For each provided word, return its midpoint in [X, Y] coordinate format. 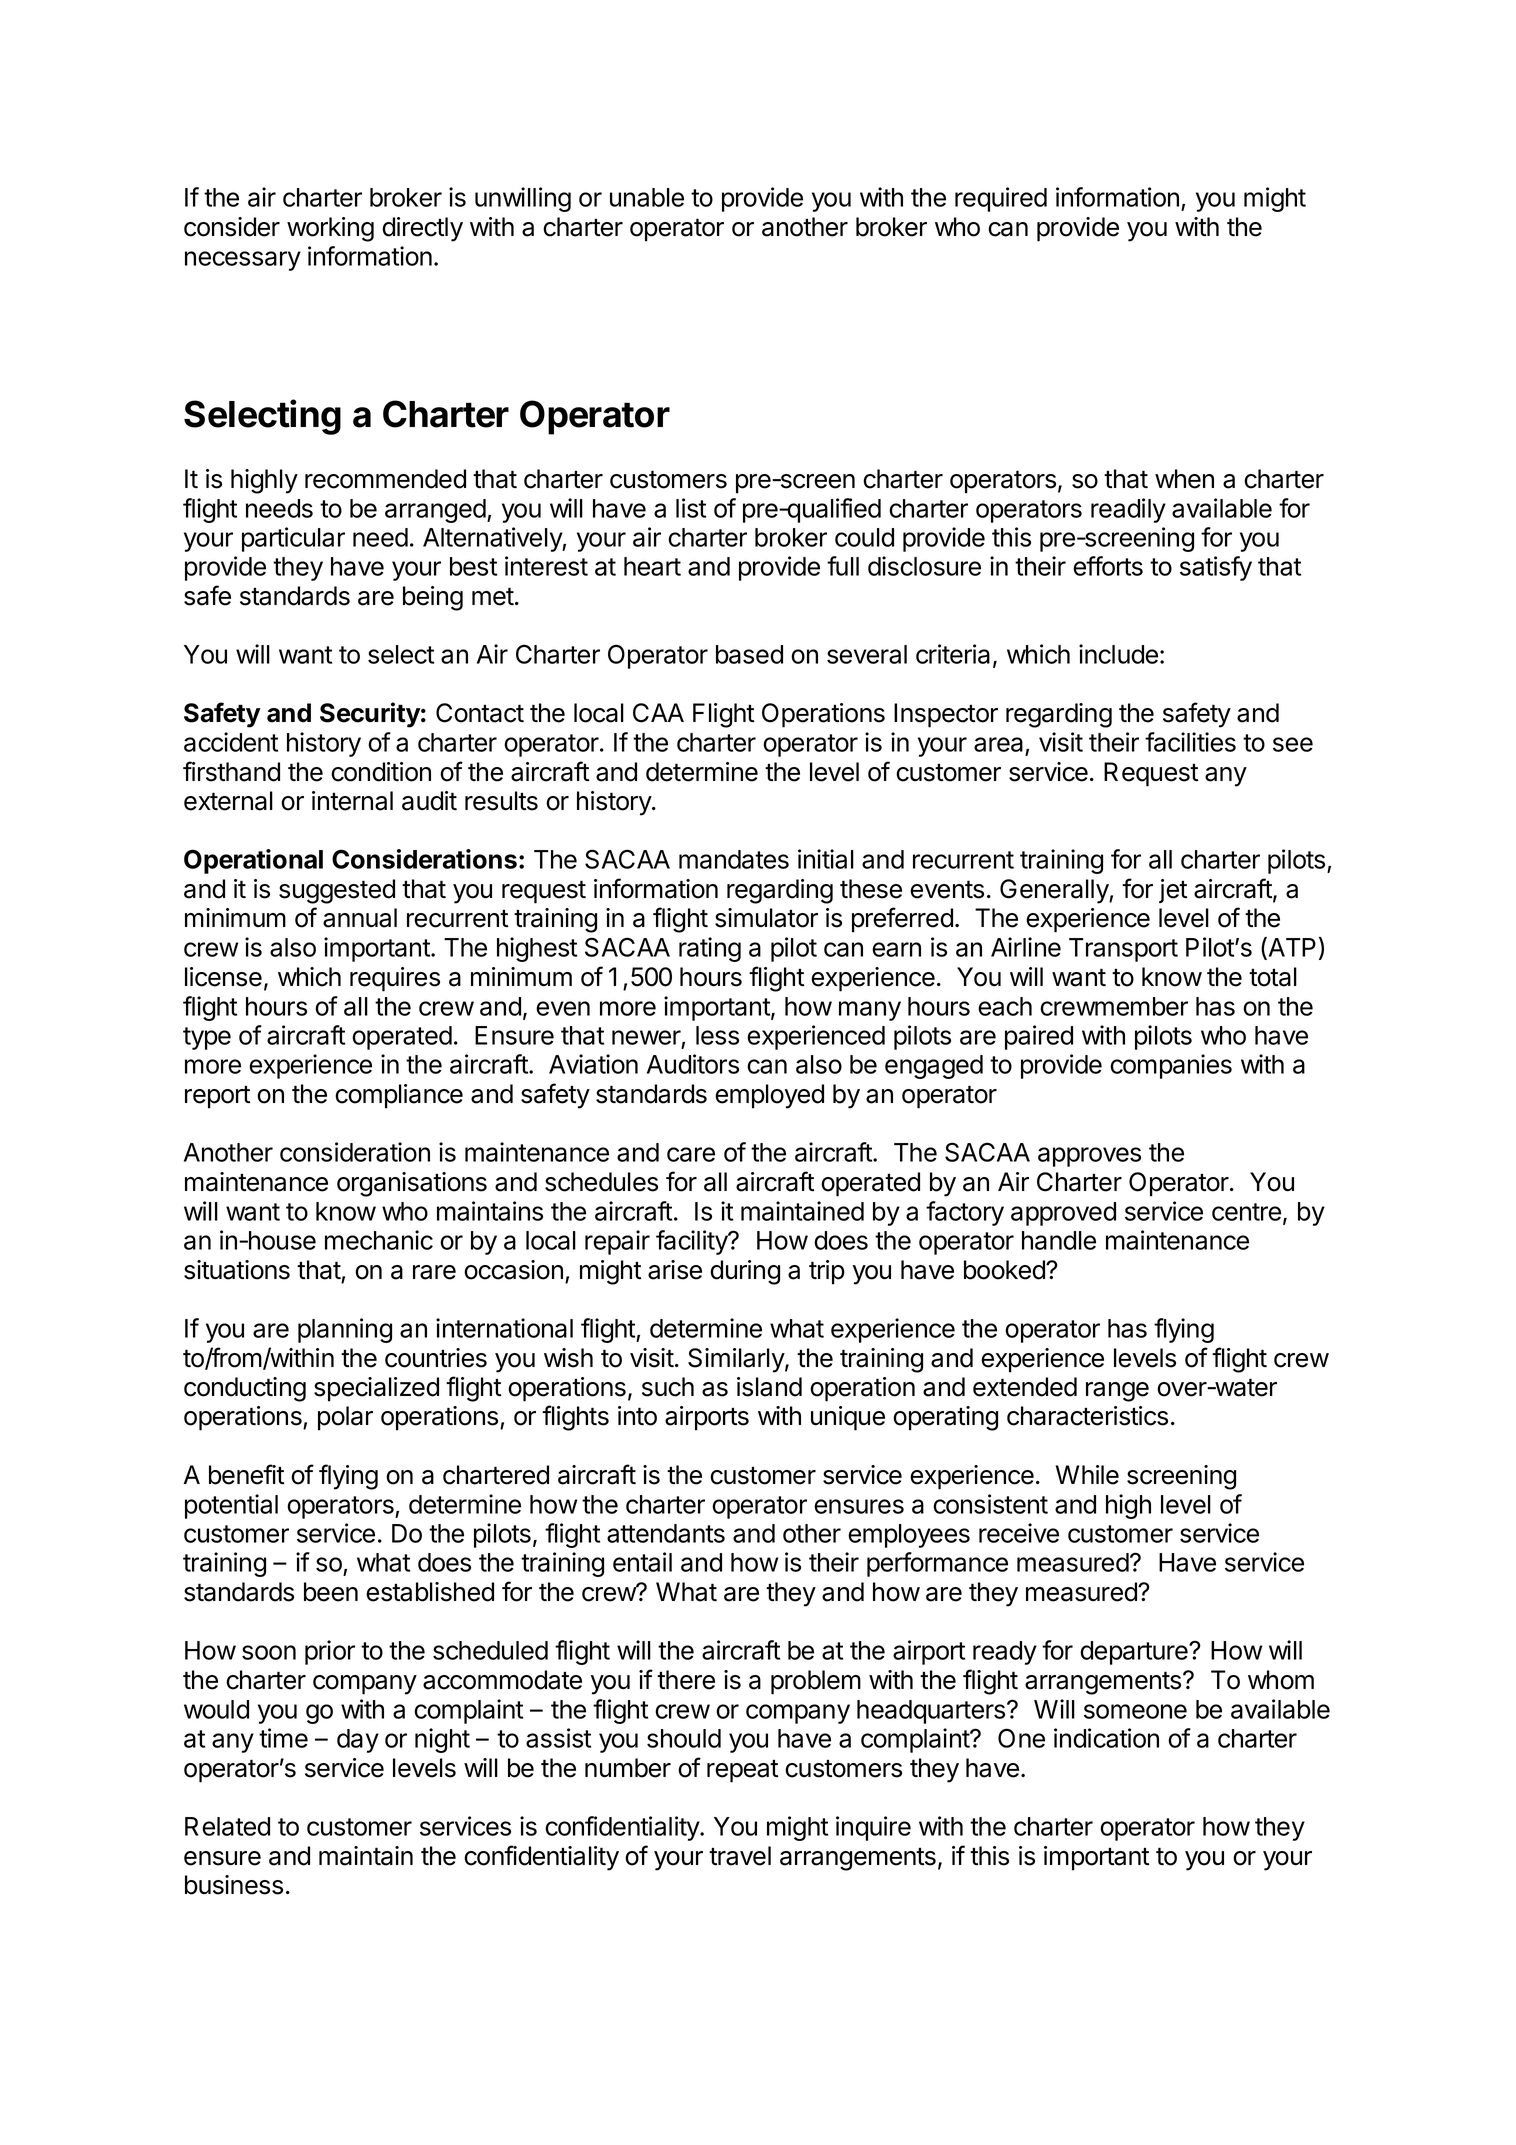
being [433, 598]
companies [1171, 1066]
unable [647, 197]
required [1001, 199]
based [749, 654]
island [769, 1387]
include [1118, 654]
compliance [399, 1096]
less [717, 1035]
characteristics [1087, 1416]
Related [227, 1826]
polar [345, 1418]
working [330, 229]
